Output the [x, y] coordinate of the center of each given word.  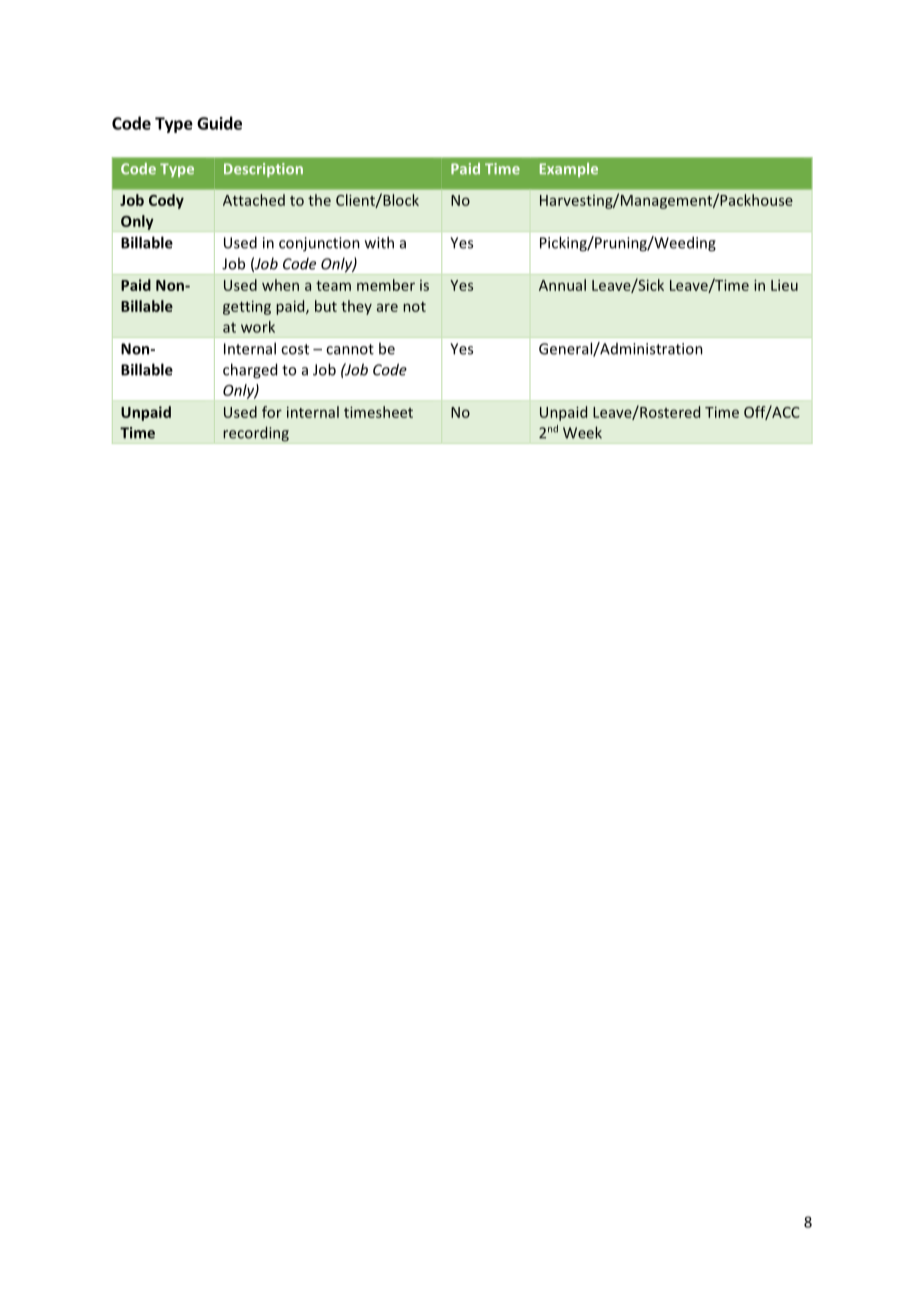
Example [569, 170]
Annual [562, 285]
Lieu [784, 285]
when [280, 285]
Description [263, 170]
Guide [219, 123]
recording [256, 435]
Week [582, 432]
